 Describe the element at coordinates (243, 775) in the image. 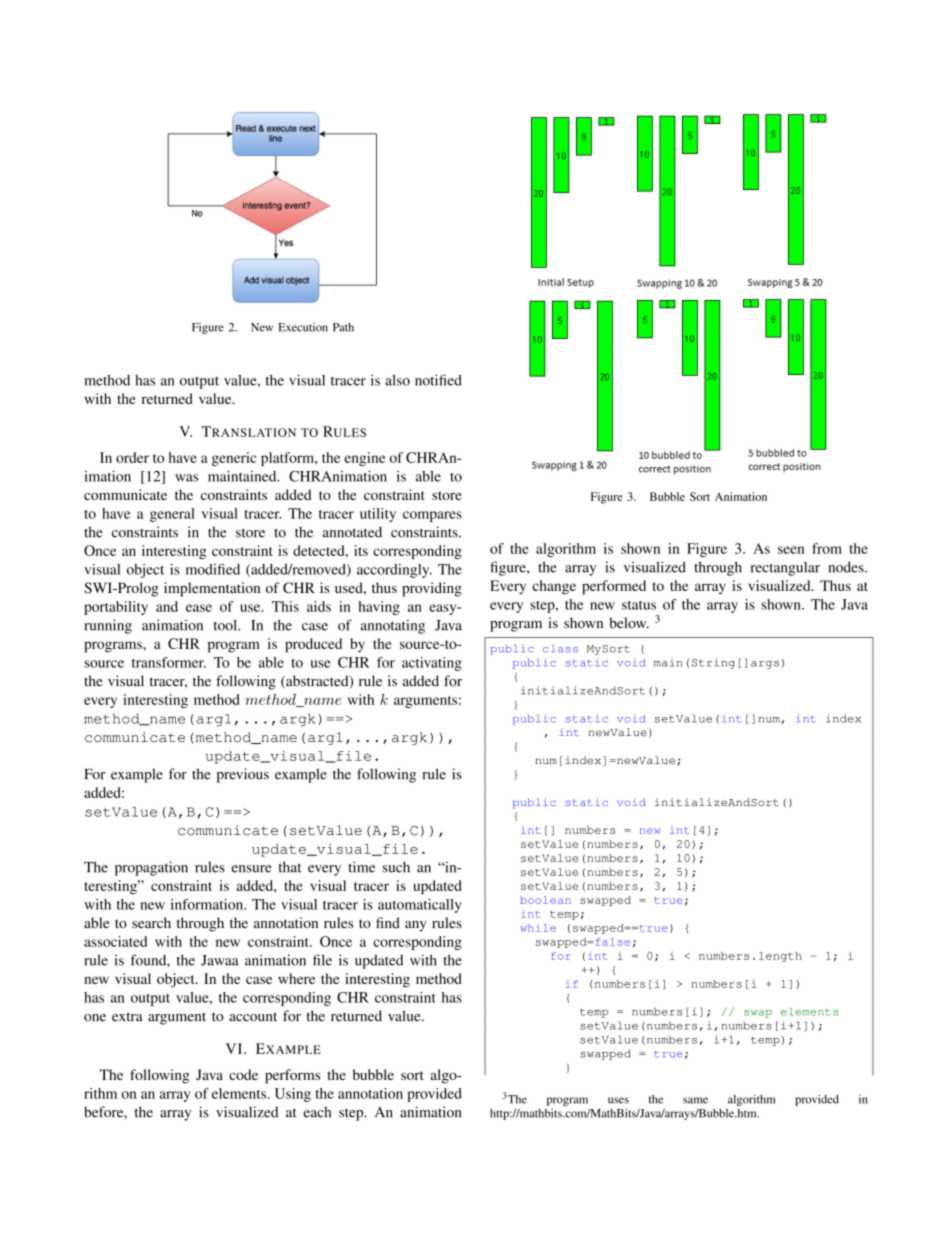

I see `previous` at that location.
